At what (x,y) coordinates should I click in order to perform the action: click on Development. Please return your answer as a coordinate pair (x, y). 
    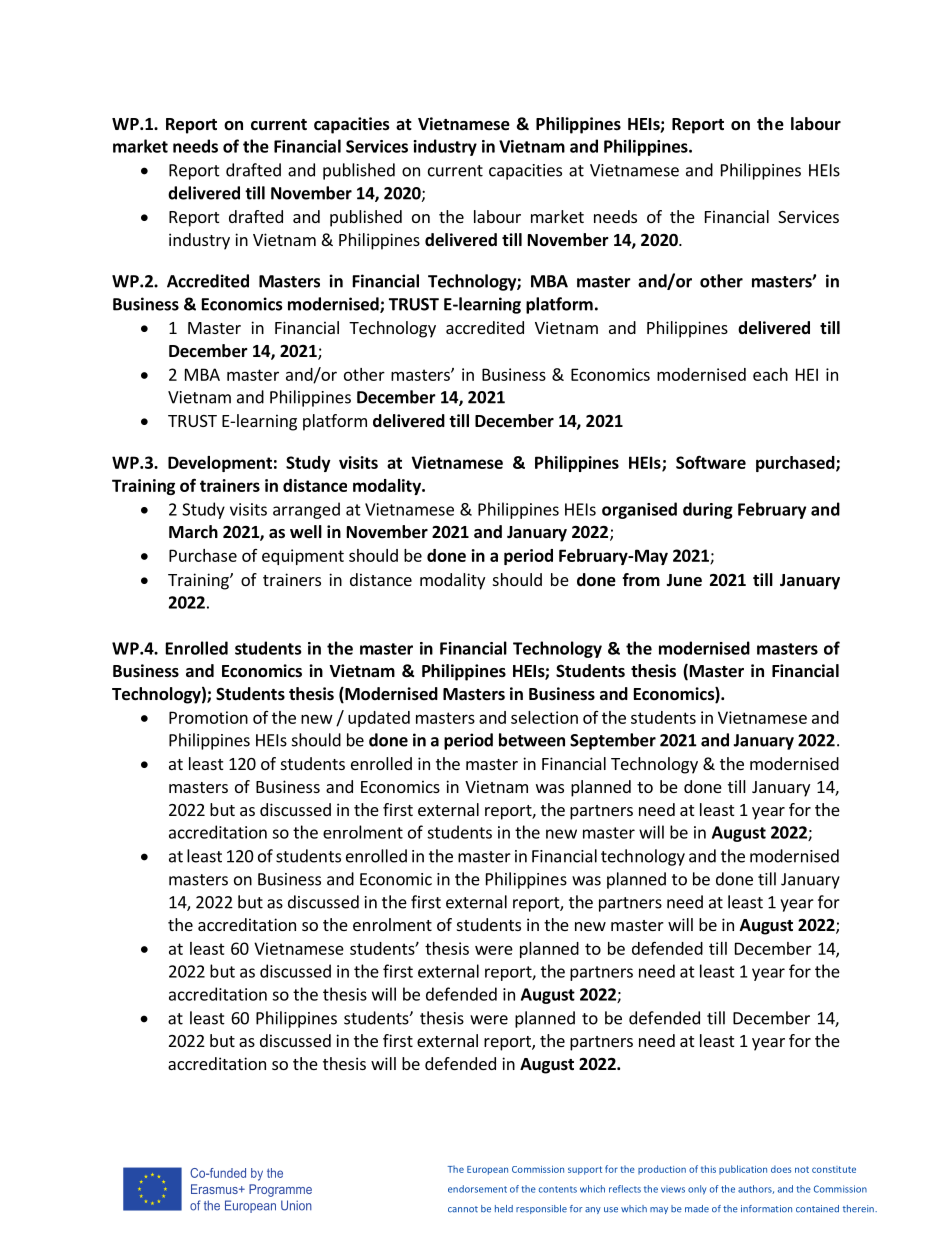
    Looking at the image, I should click on (220, 464).
